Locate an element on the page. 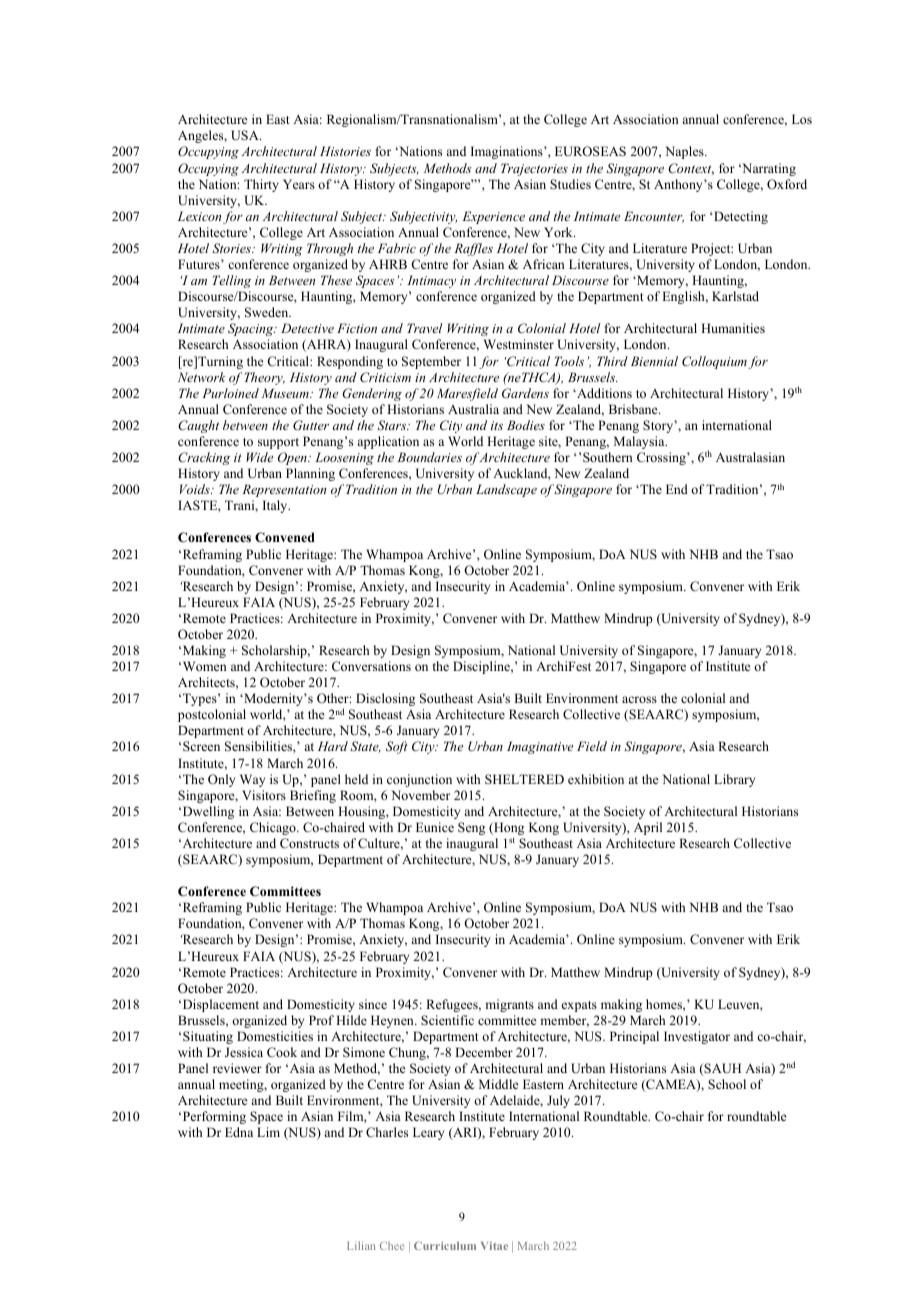 This image has height=1308, width=924. support is located at coordinates (278, 443).
